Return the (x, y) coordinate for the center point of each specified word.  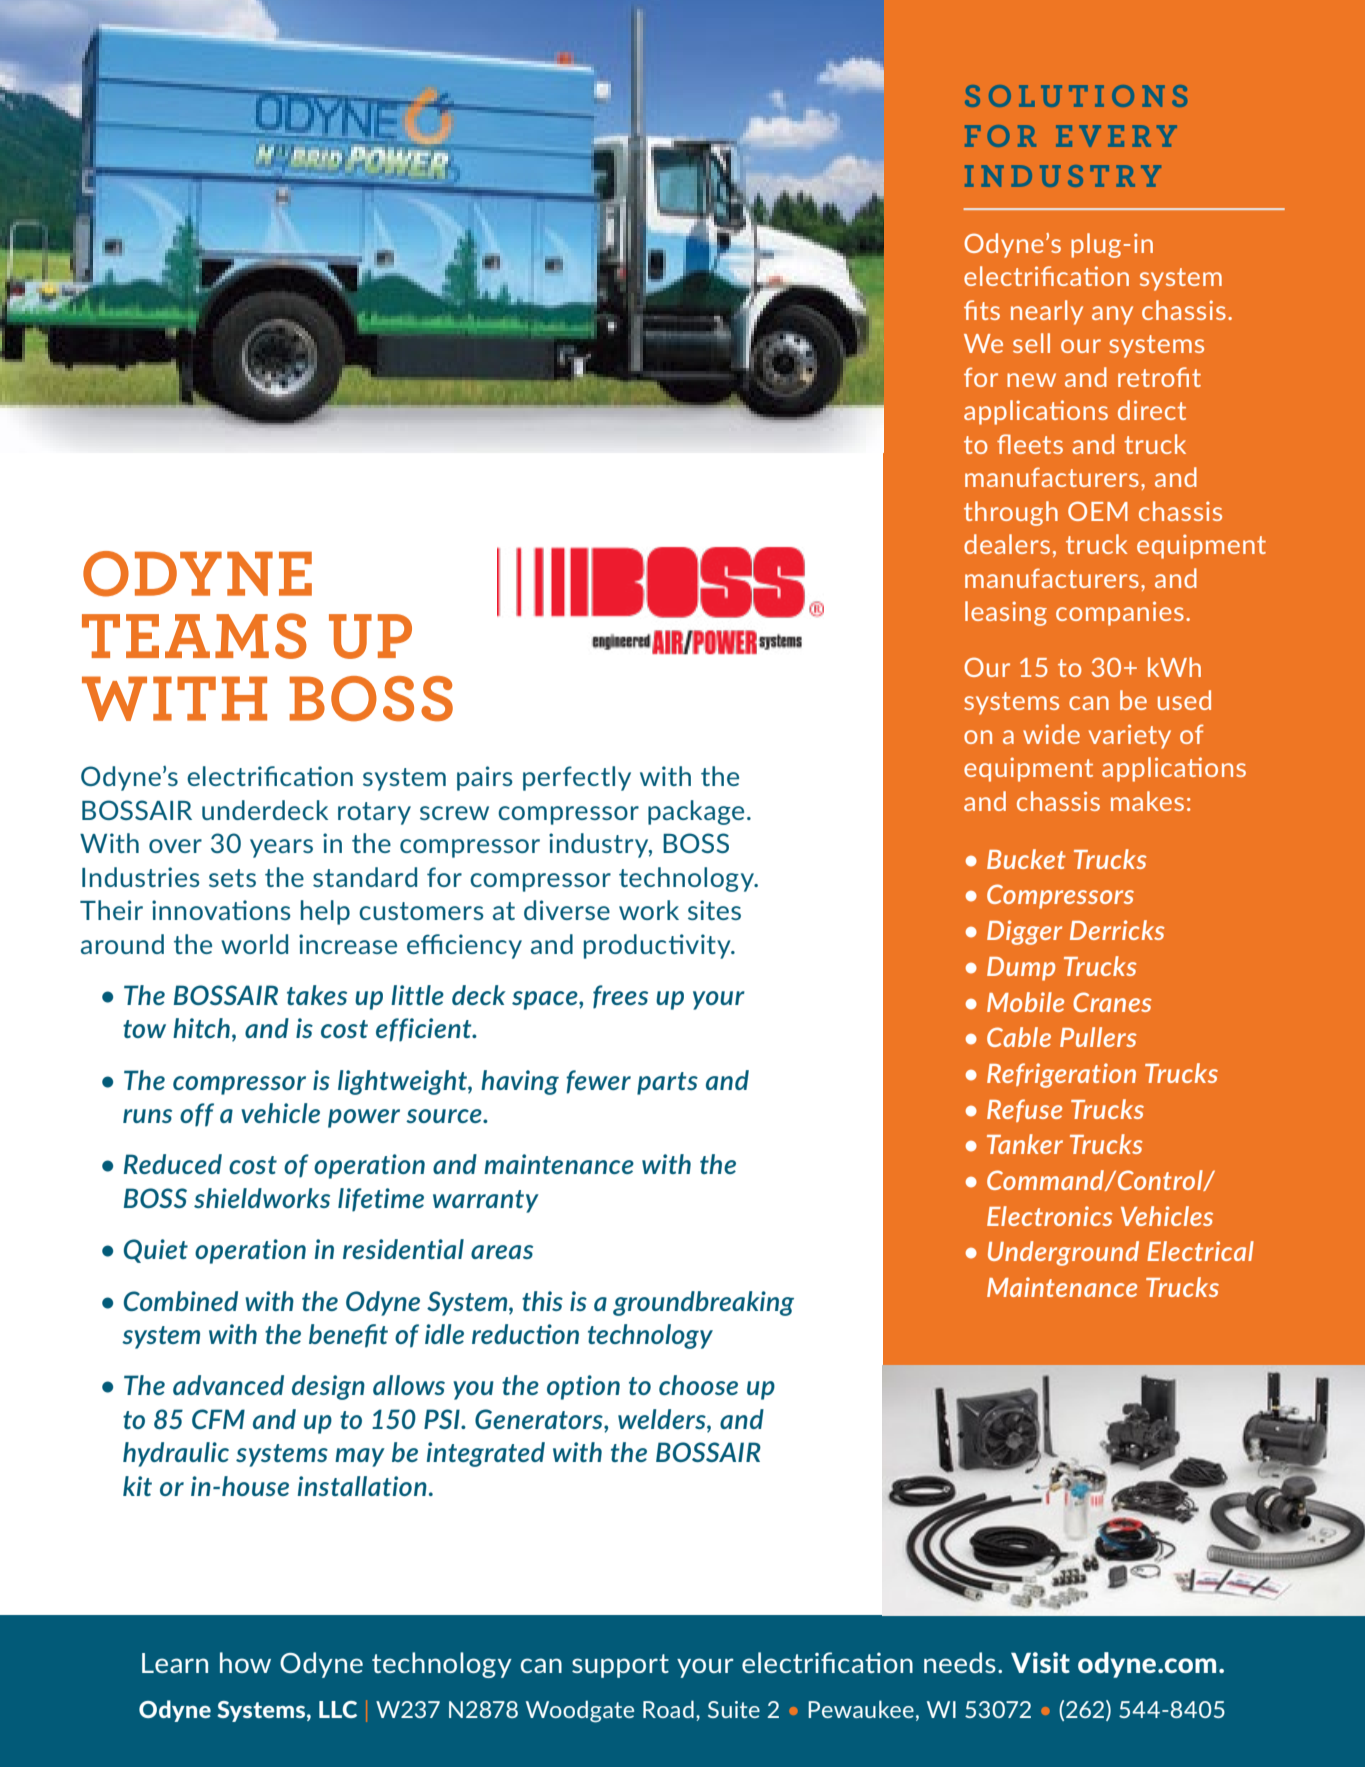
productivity (658, 946)
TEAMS (194, 636)
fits (982, 310)
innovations (221, 910)
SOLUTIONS (1076, 96)
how (245, 1662)
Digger (1024, 932)
